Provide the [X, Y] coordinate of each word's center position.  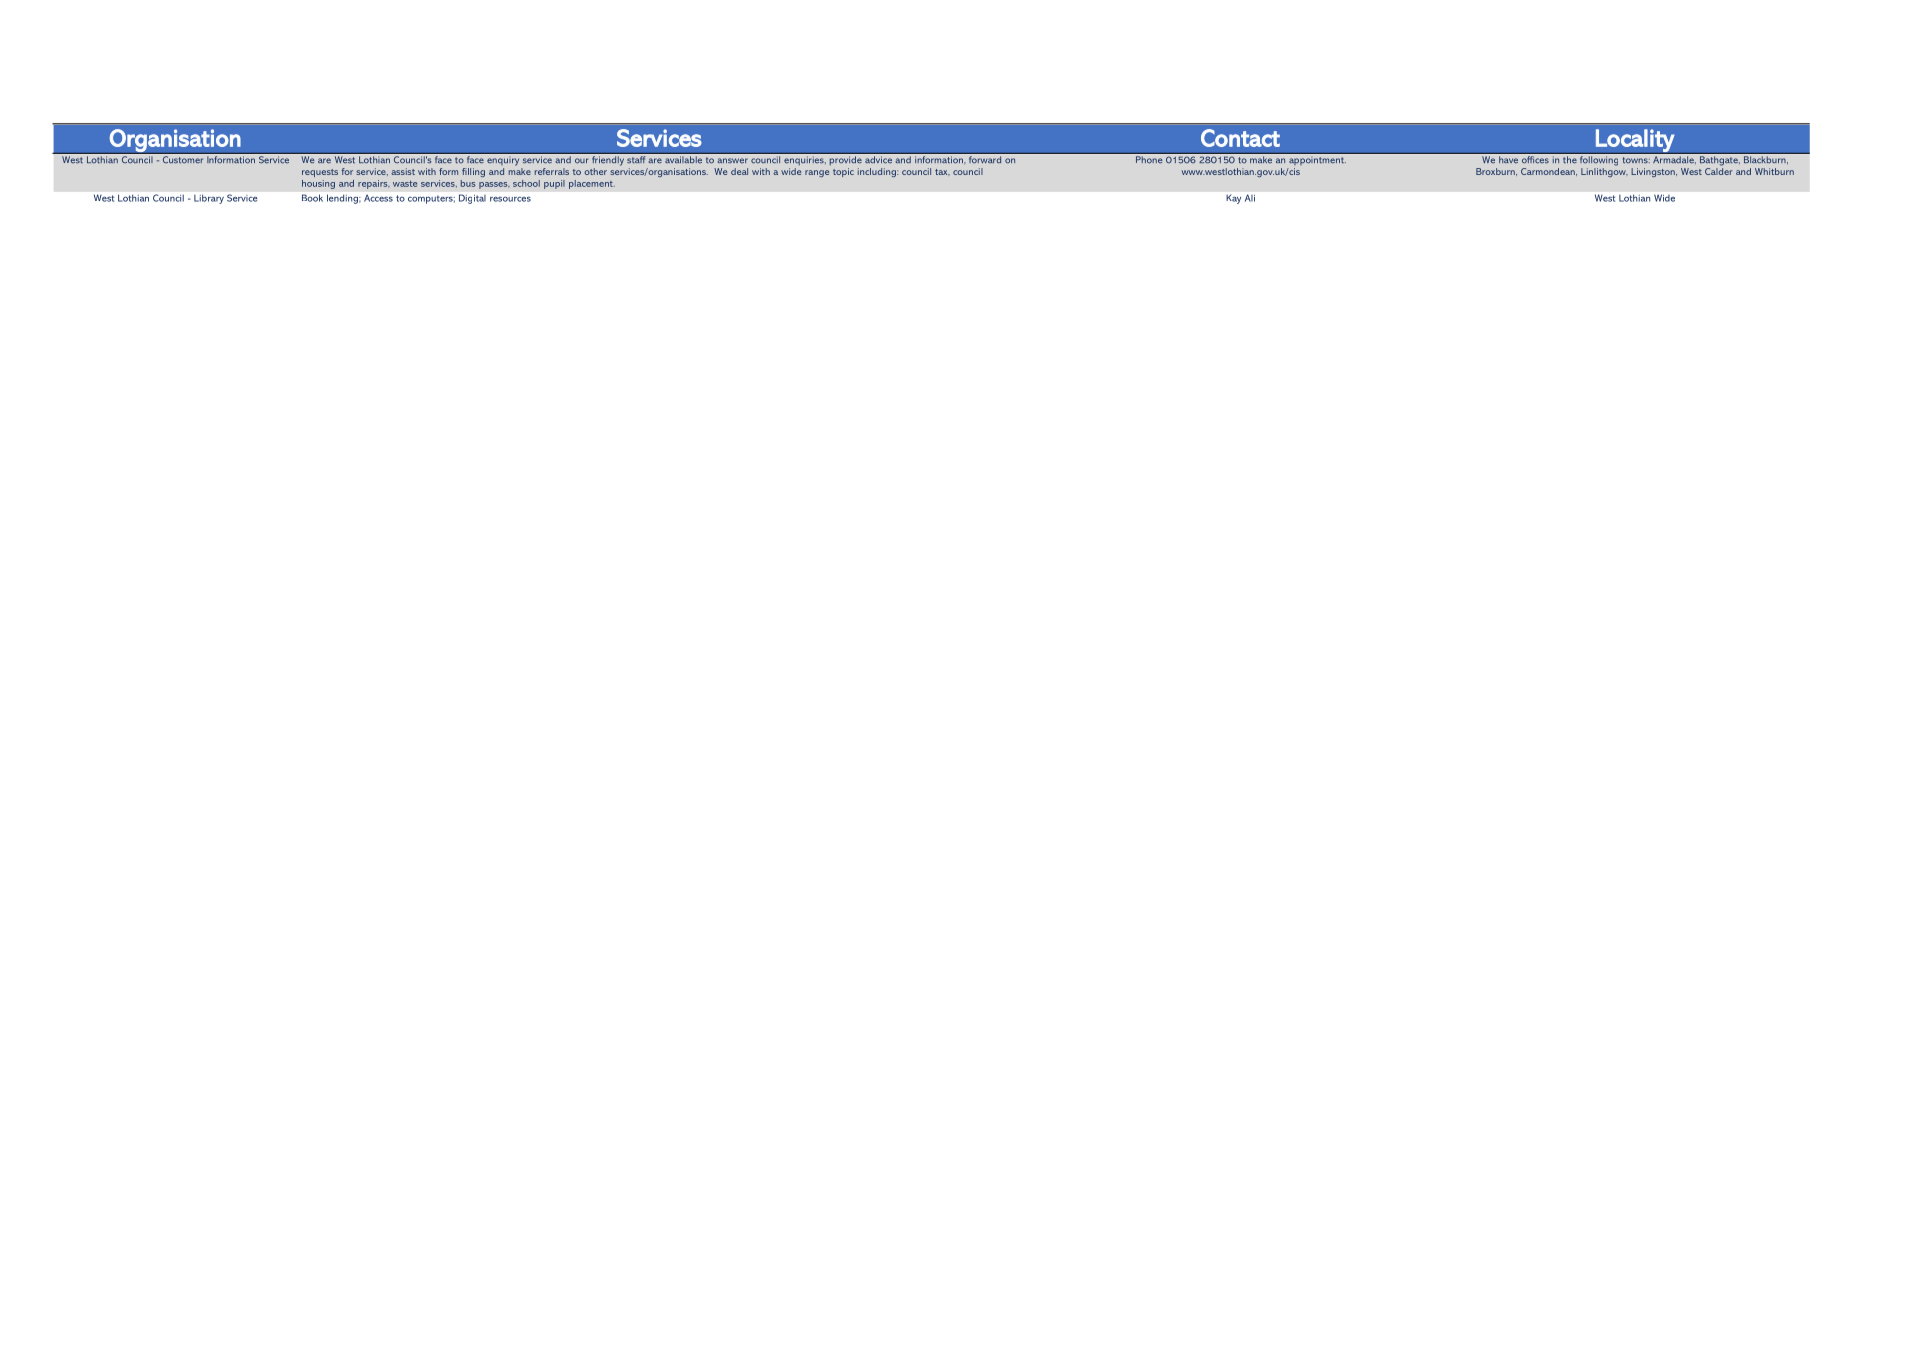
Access [378, 198]
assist [403, 171]
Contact [1240, 138]
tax [942, 172]
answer [732, 161]
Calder [1719, 170]
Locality [1635, 142]
